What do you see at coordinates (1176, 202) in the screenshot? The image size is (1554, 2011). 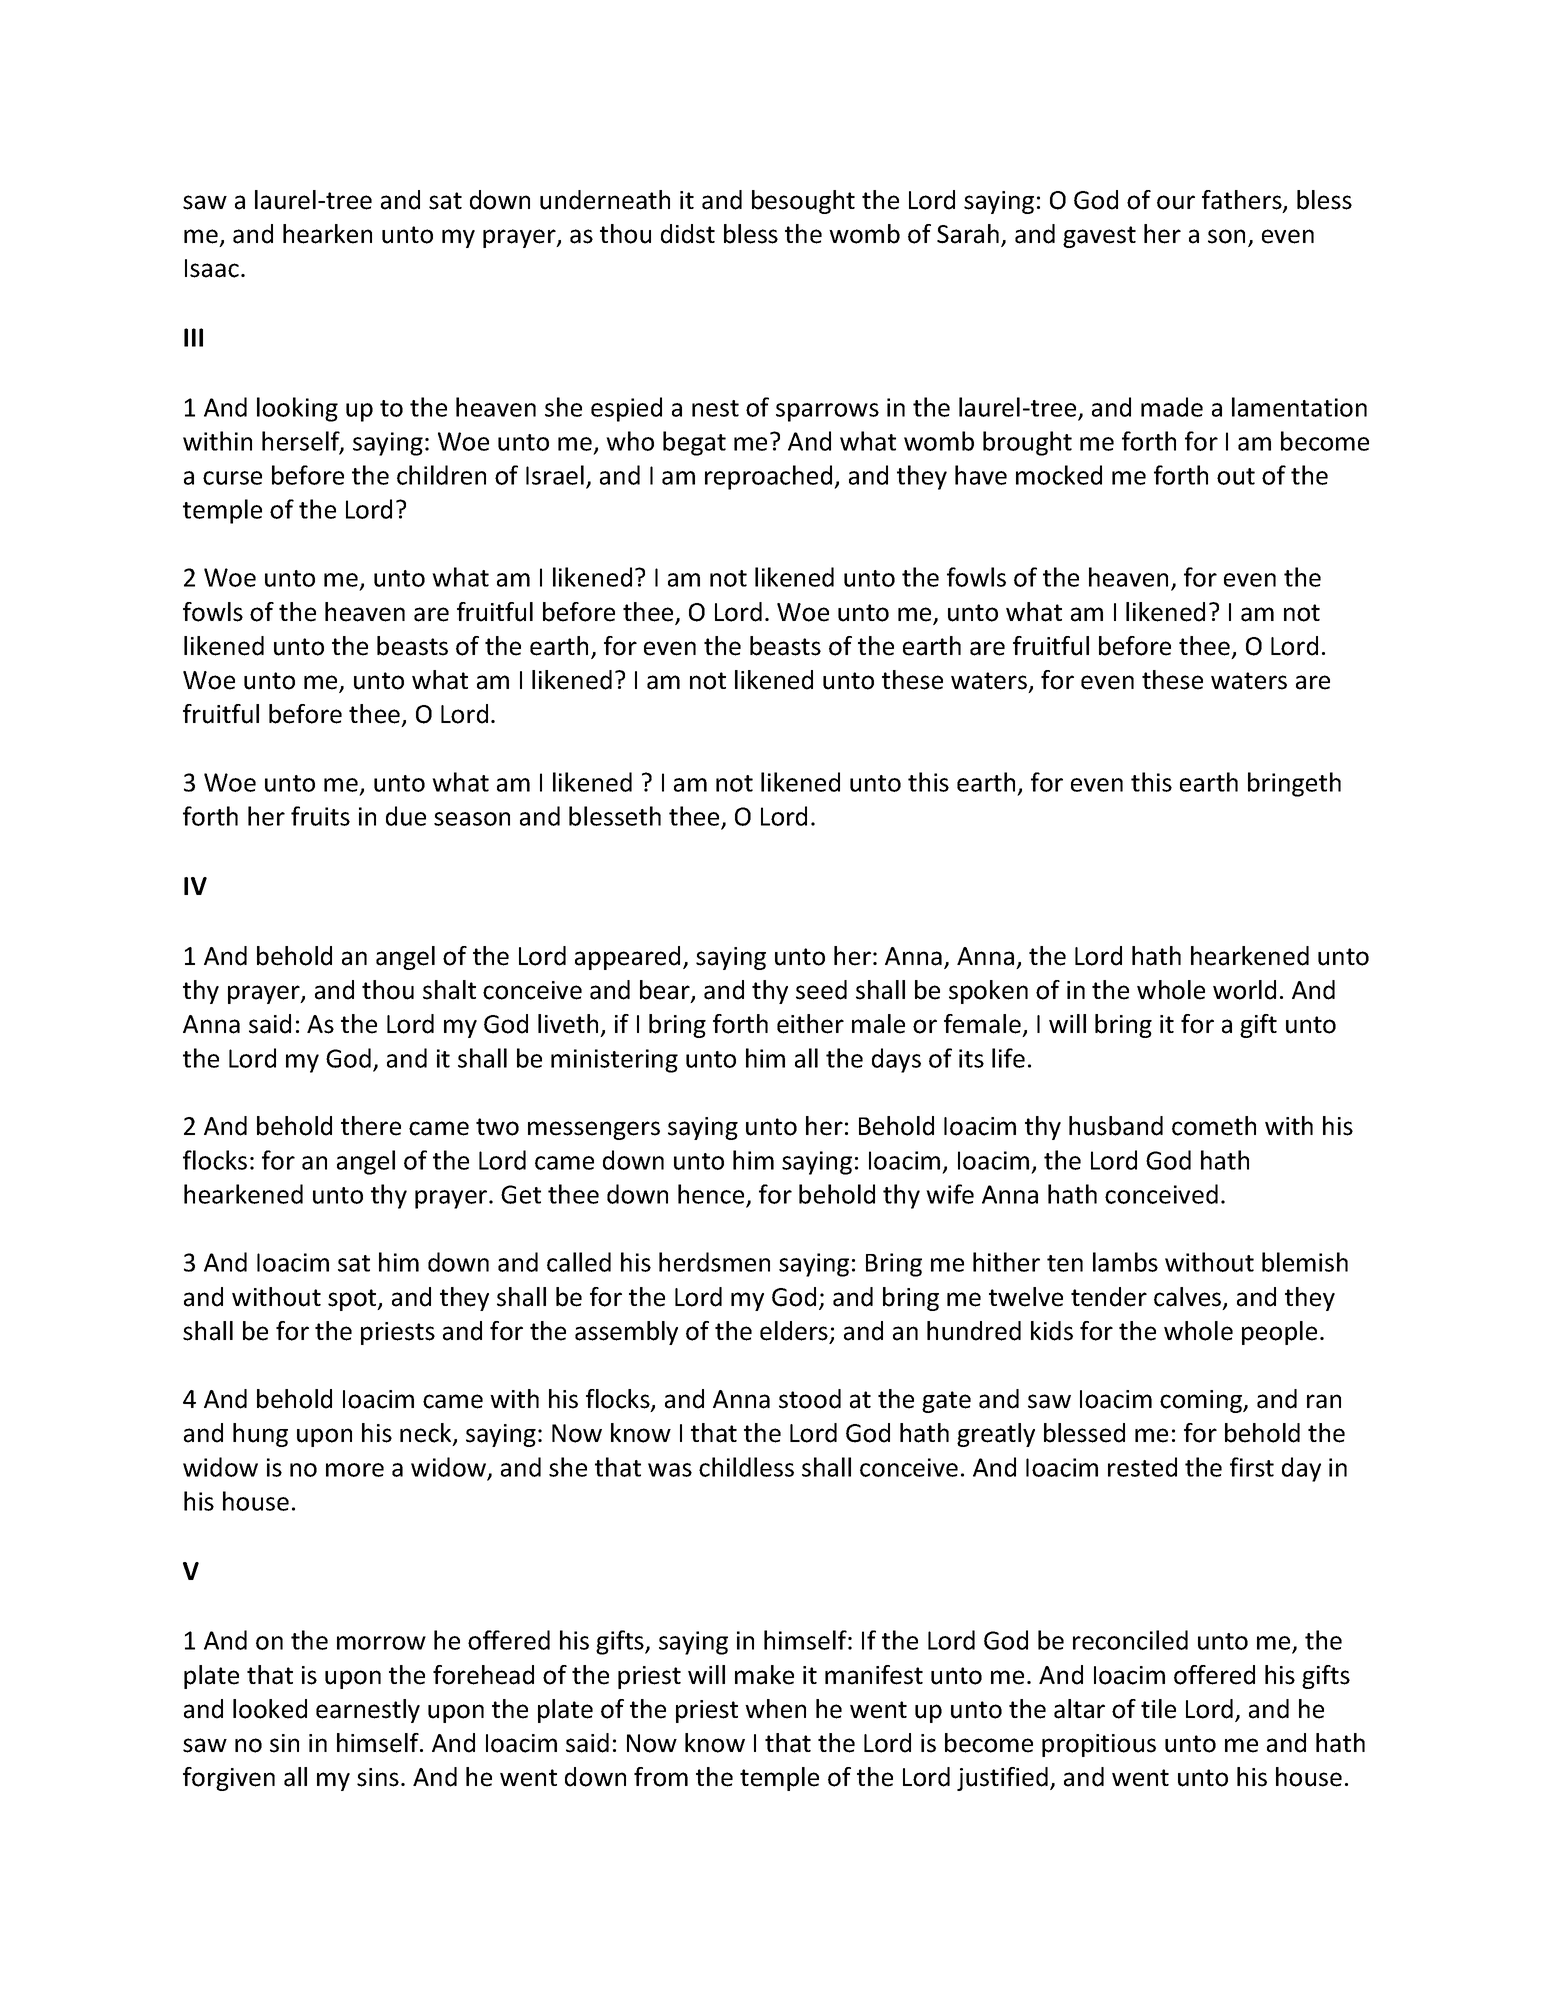 I see `our` at bounding box center [1176, 202].
